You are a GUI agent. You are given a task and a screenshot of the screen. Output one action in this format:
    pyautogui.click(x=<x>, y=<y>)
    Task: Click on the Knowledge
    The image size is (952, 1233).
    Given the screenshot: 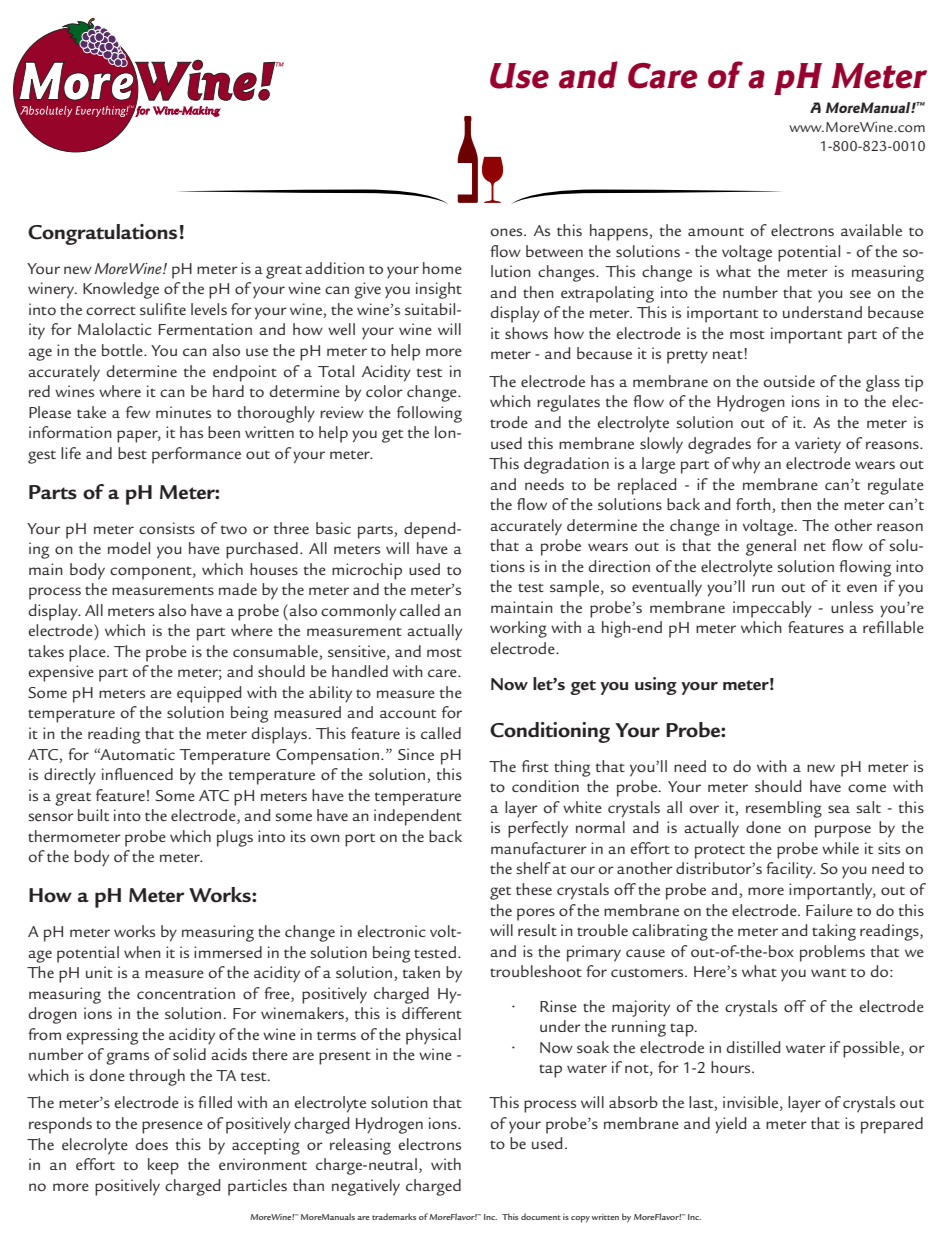 What is the action you would take?
    pyautogui.click(x=121, y=290)
